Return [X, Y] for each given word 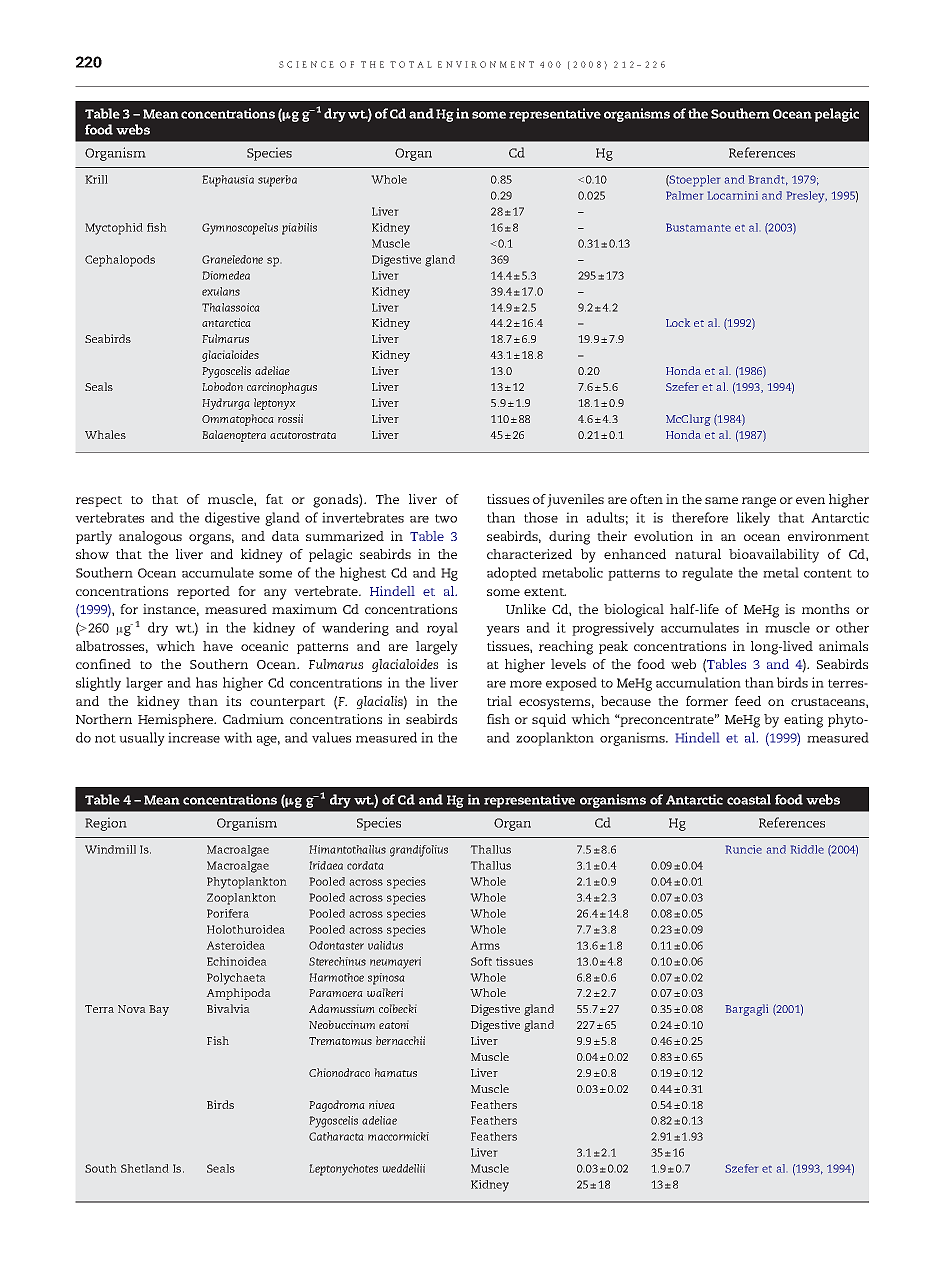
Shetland [145, 1168]
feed [748, 701]
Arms [485, 945]
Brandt [768, 180]
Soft [481, 961]
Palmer [684, 195]
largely [437, 648]
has [206, 682]
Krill [96, 179]
